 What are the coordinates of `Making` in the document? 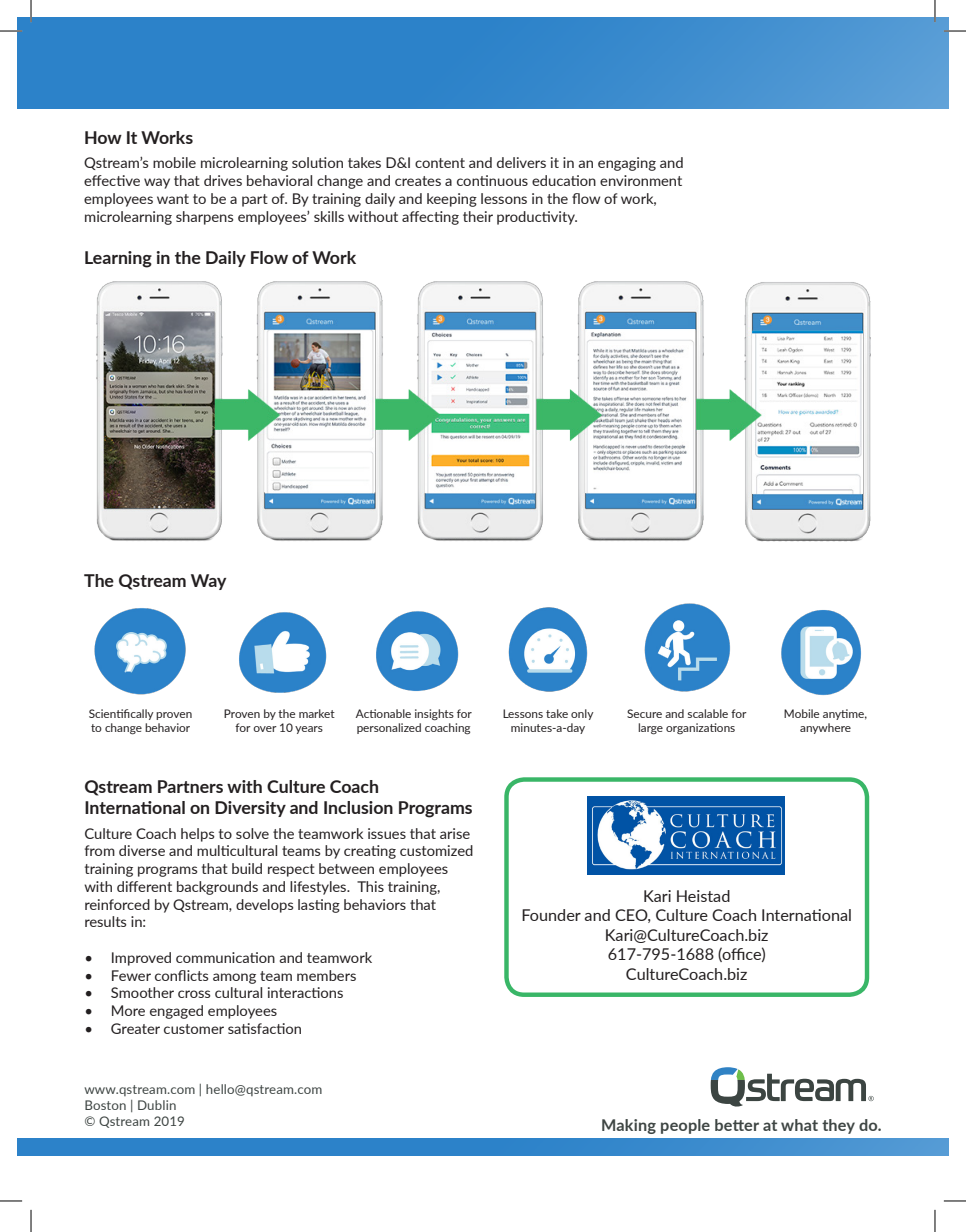 It's located at (629, 1126).
